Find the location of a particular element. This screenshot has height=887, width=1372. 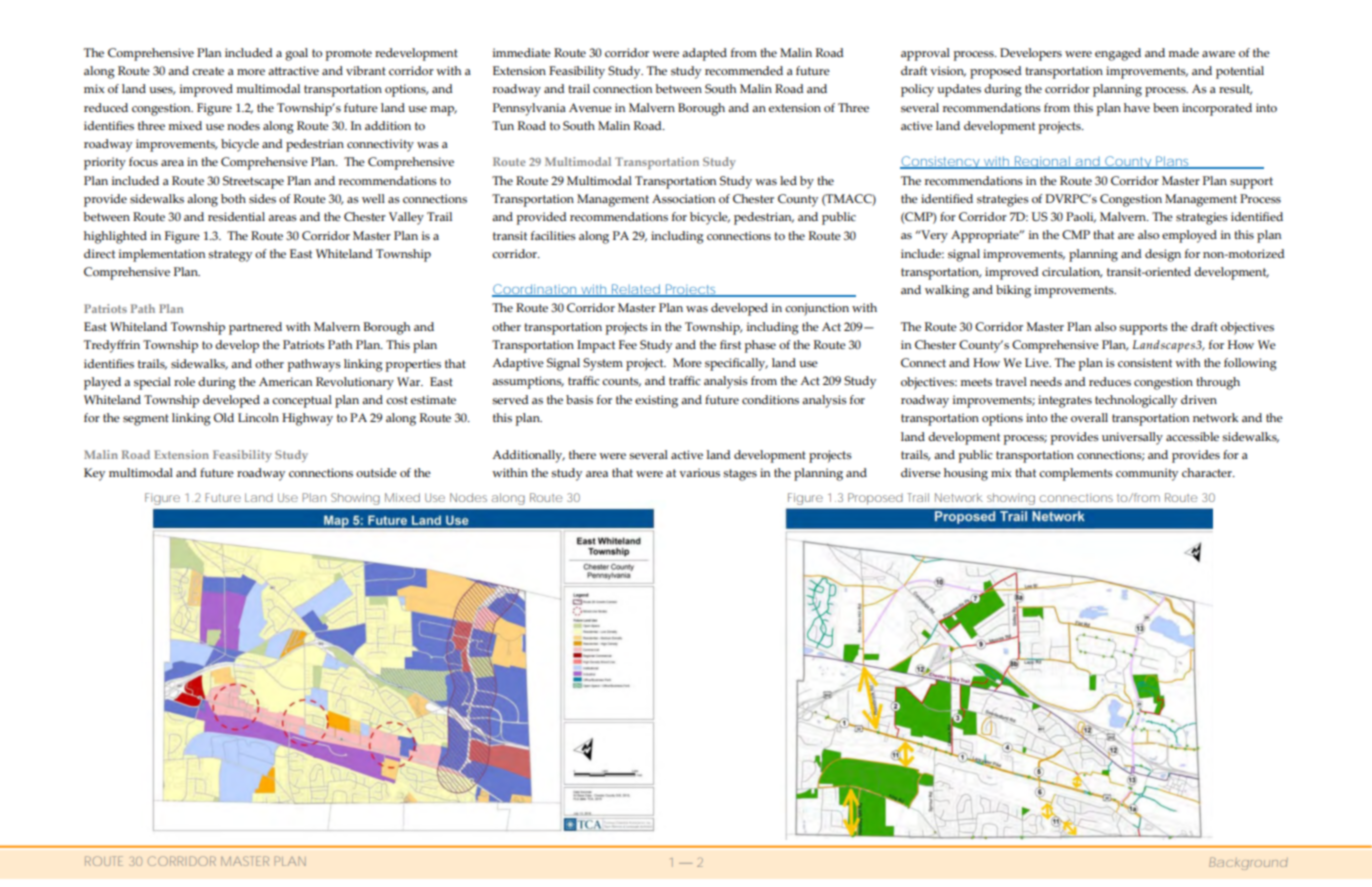

partnered is located at coordinates (255, 328).
